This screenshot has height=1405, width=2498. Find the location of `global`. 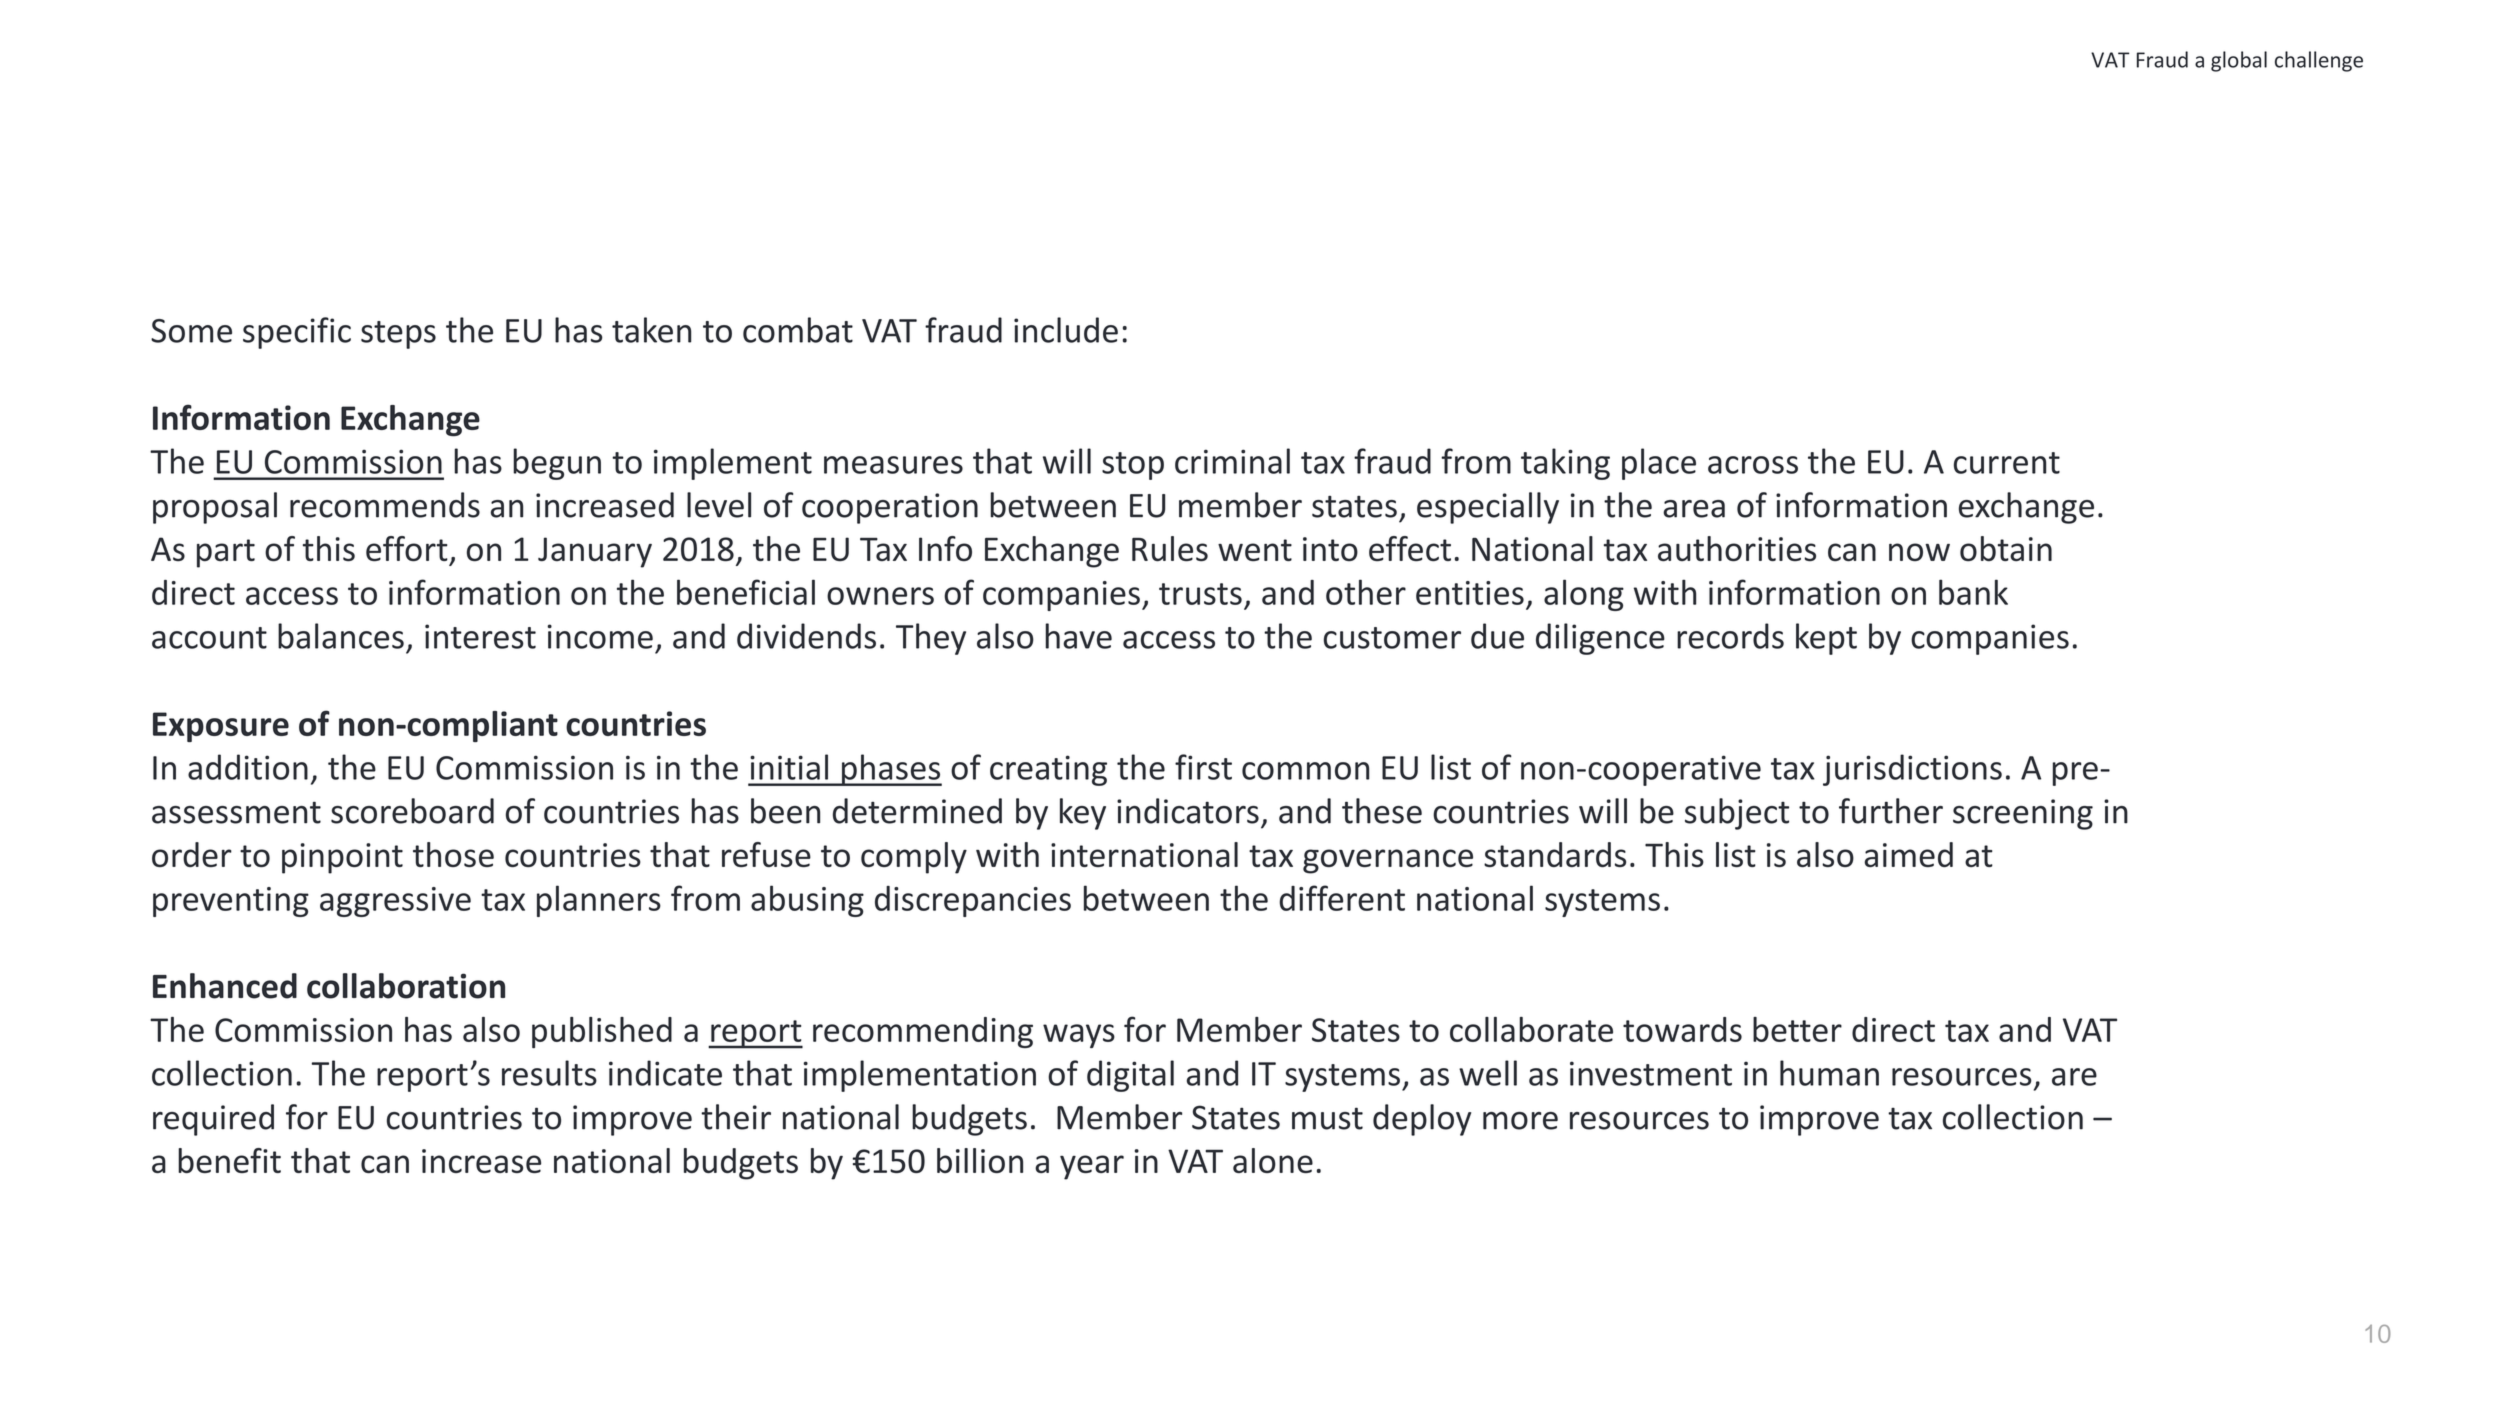

global is located at coordinates (2239, 61).
